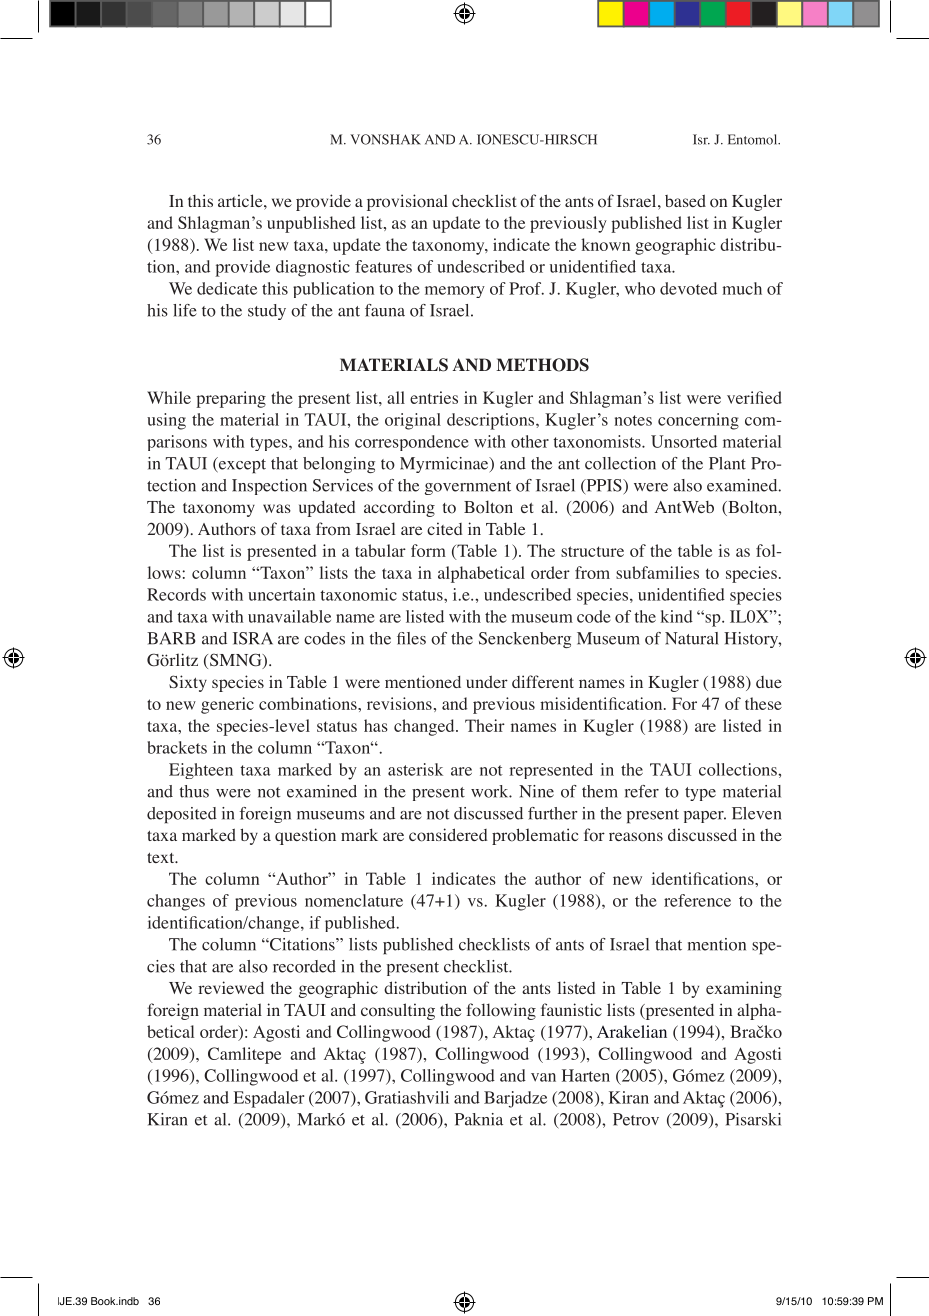 The height and width of the image is (1316, 929). I want to click on under, so click(487, 681).
